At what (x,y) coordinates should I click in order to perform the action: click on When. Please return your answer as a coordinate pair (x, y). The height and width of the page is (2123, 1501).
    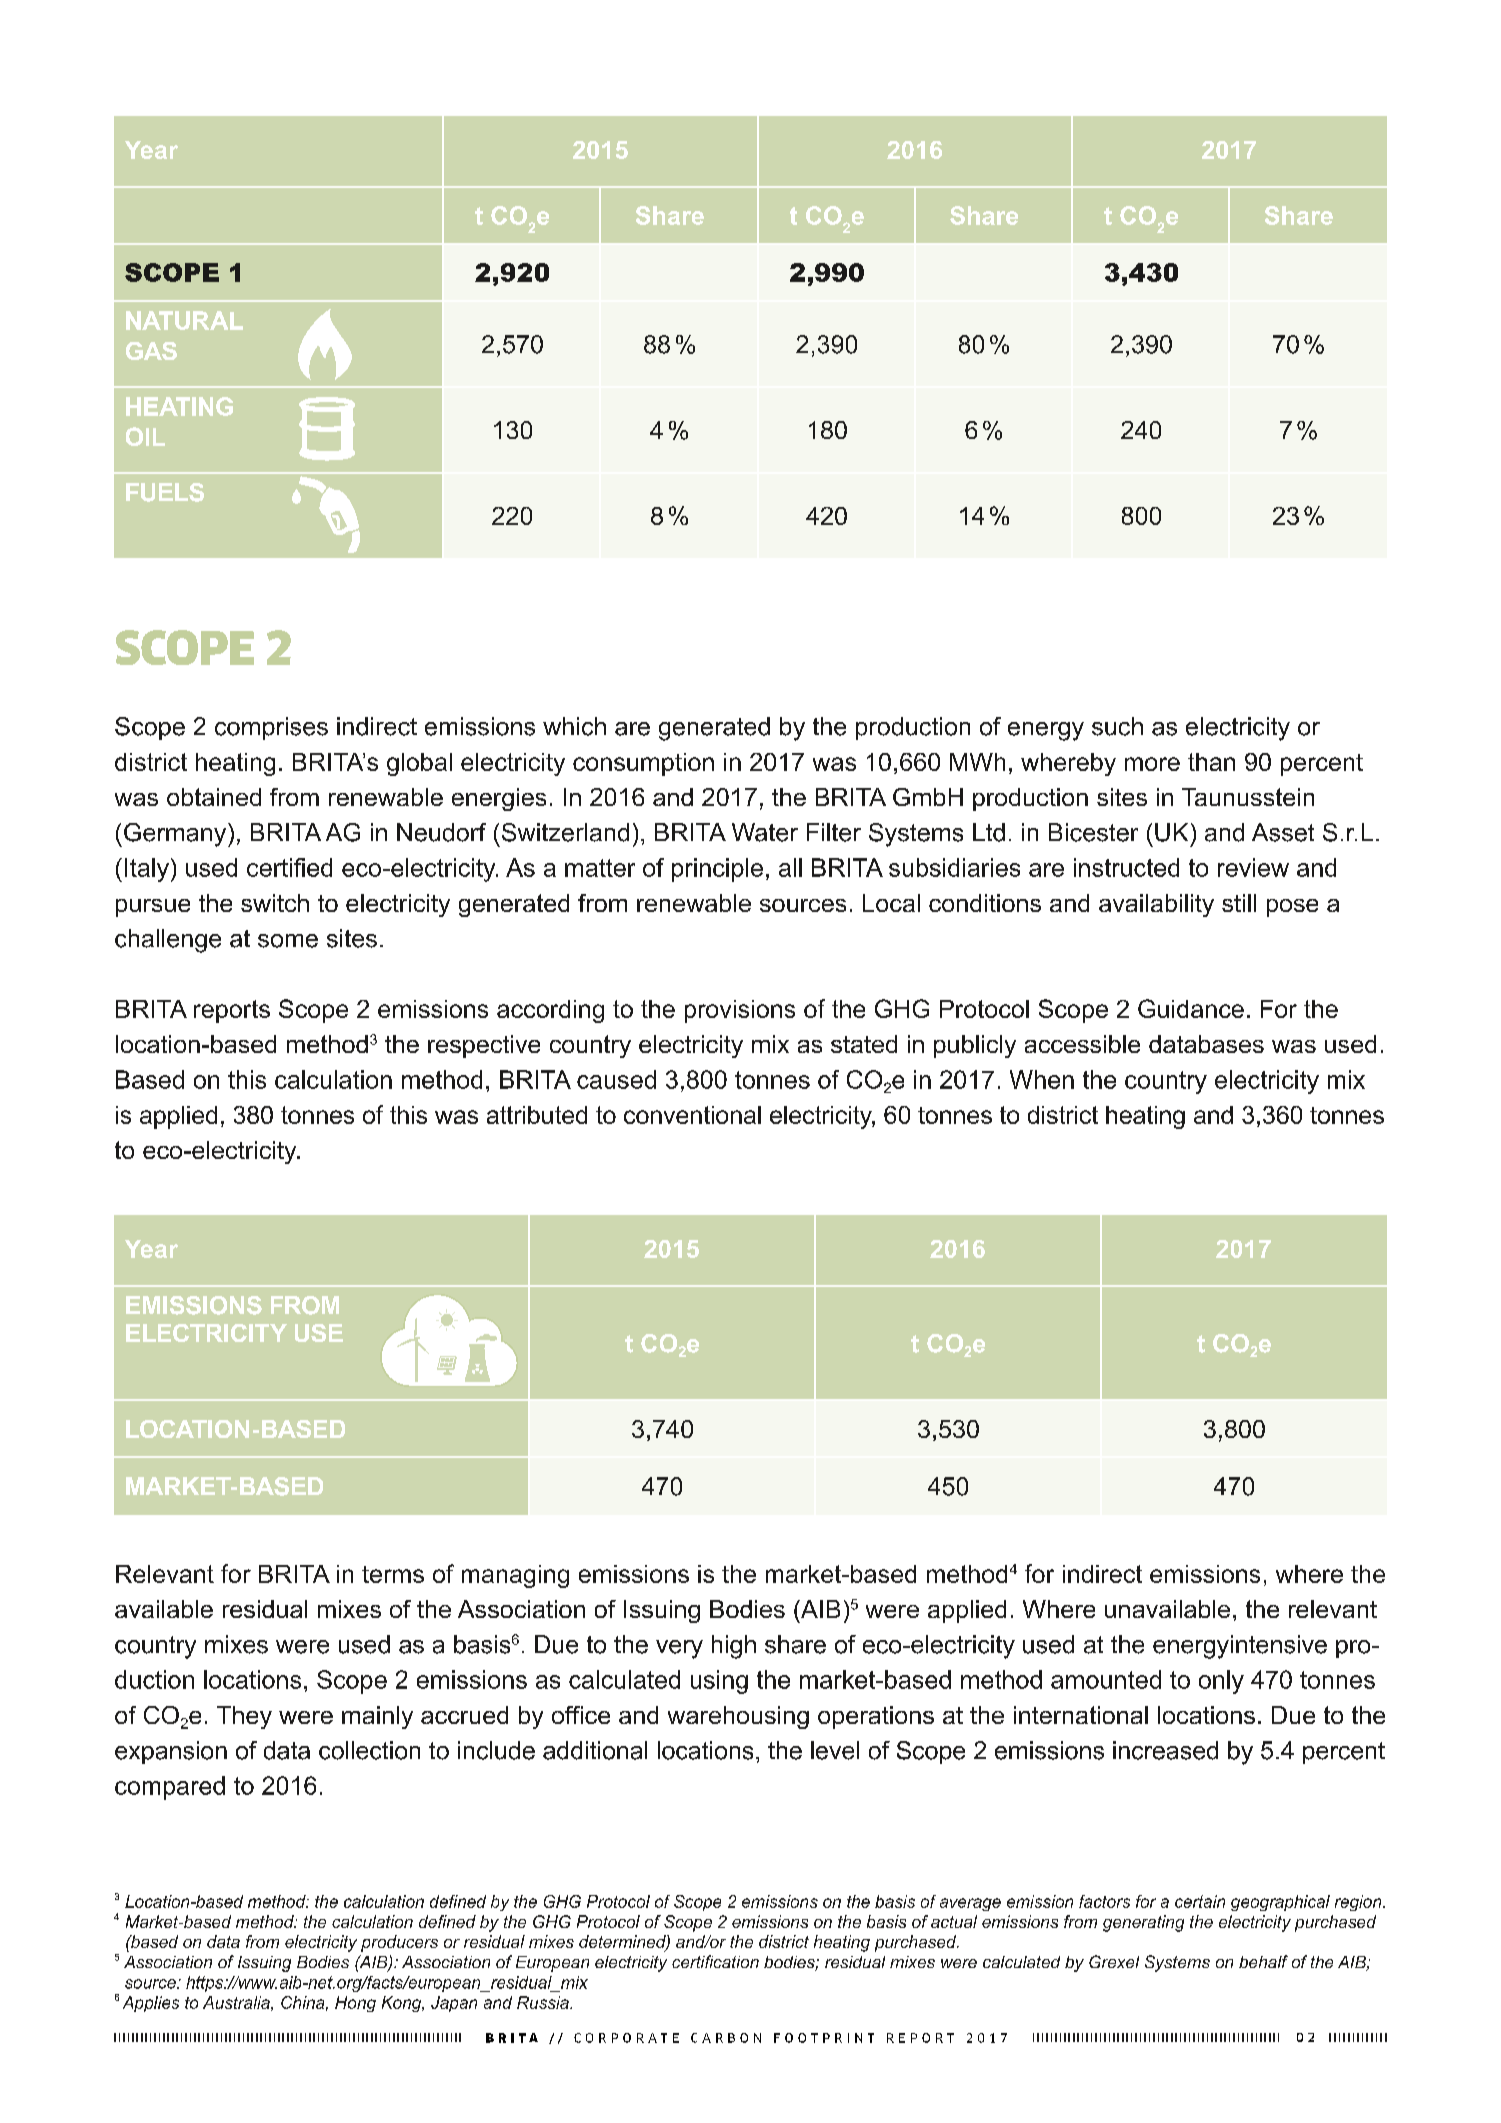
    Looking at the image, I should click on (1042, 1079).
